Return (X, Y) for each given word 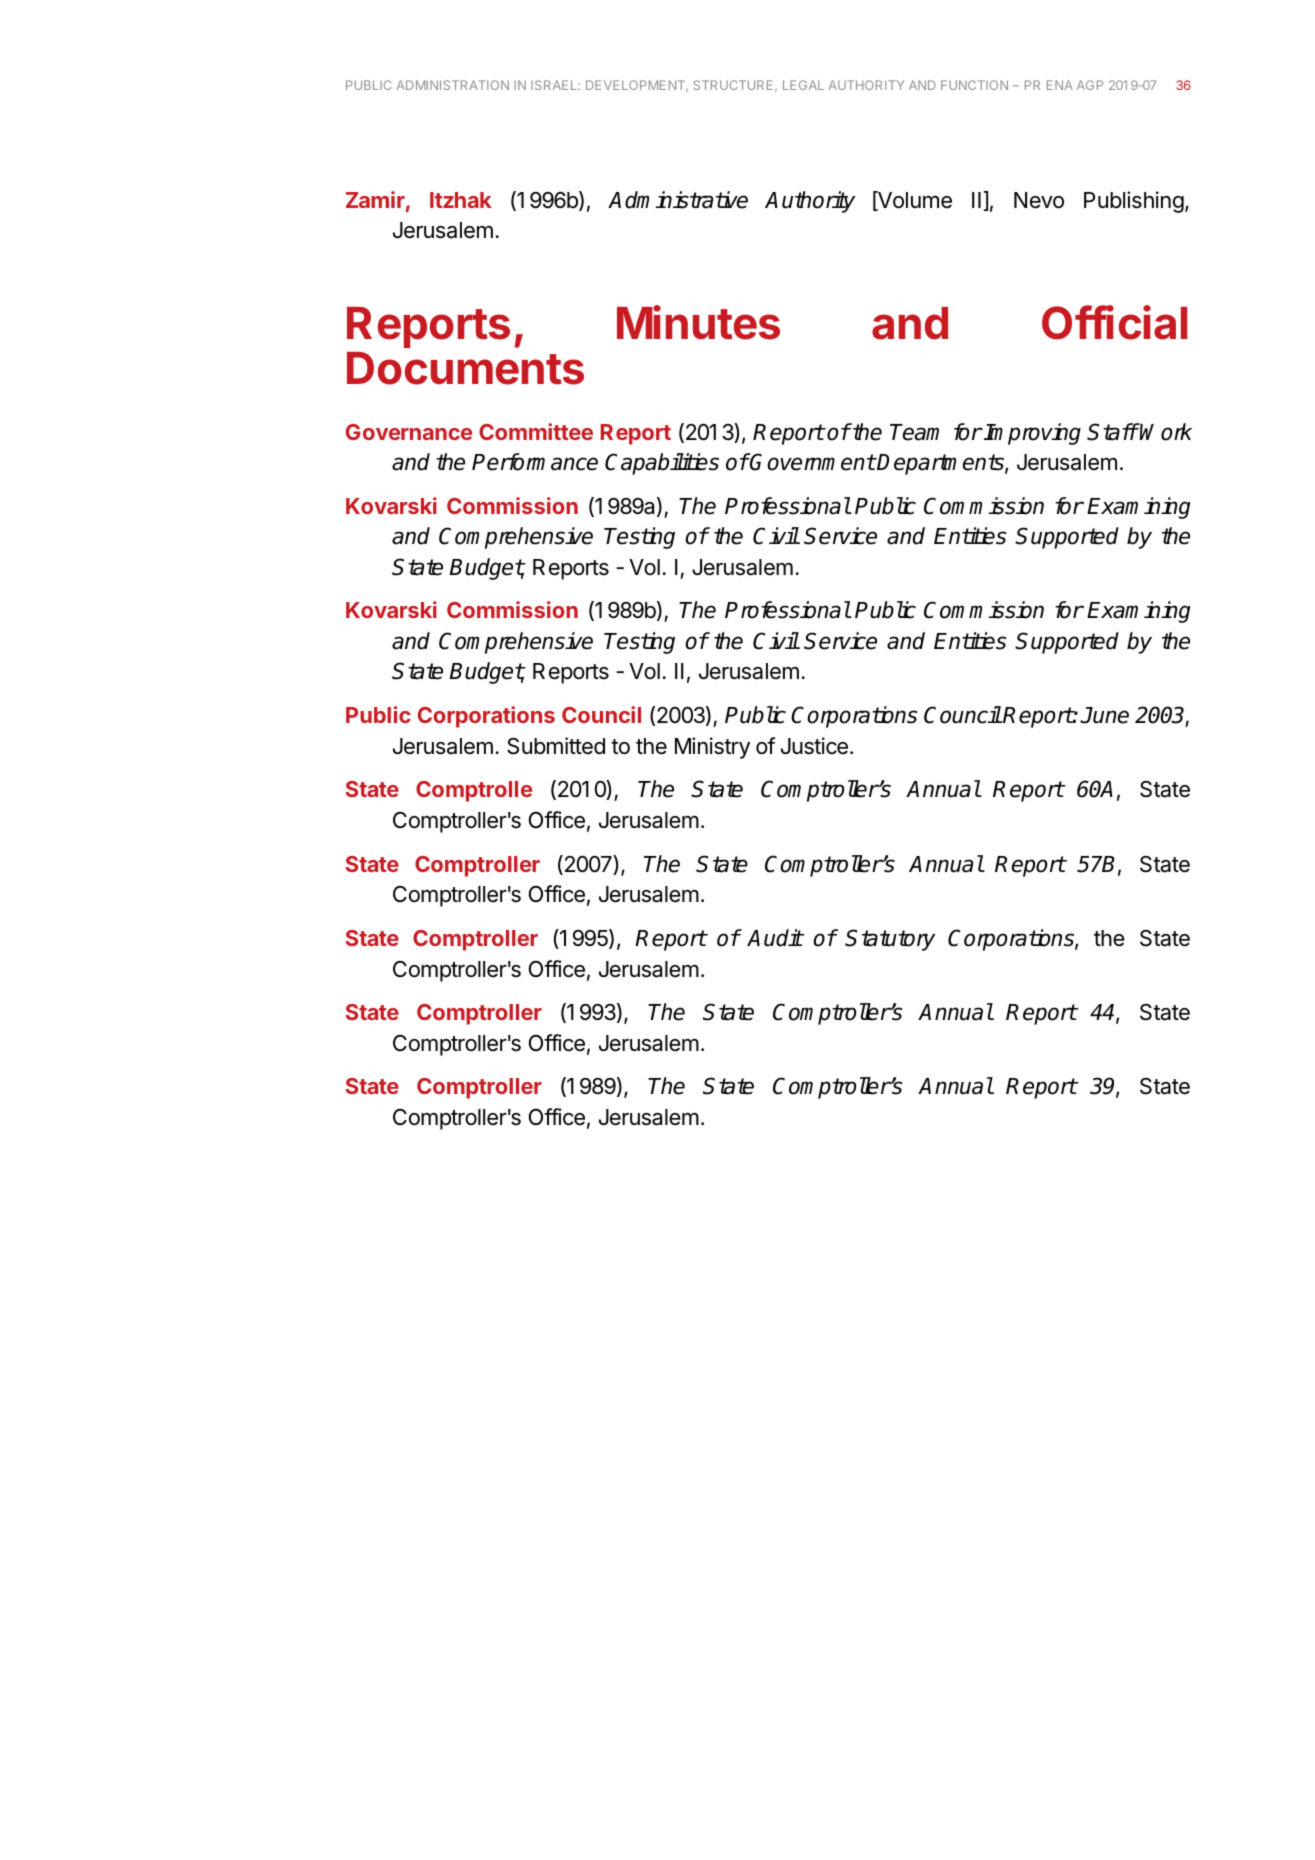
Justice (814, 746)
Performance (535, 462)
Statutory (890, 940)
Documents (465, 368)
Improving (1032, 434)
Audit (775, 938)
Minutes (698, 322)
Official (1114, 322)
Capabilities (662, 464)
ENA (1060, 85)
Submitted (556, 746)
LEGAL (803, 85)
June (1104, 715)
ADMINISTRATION (452, 85)
